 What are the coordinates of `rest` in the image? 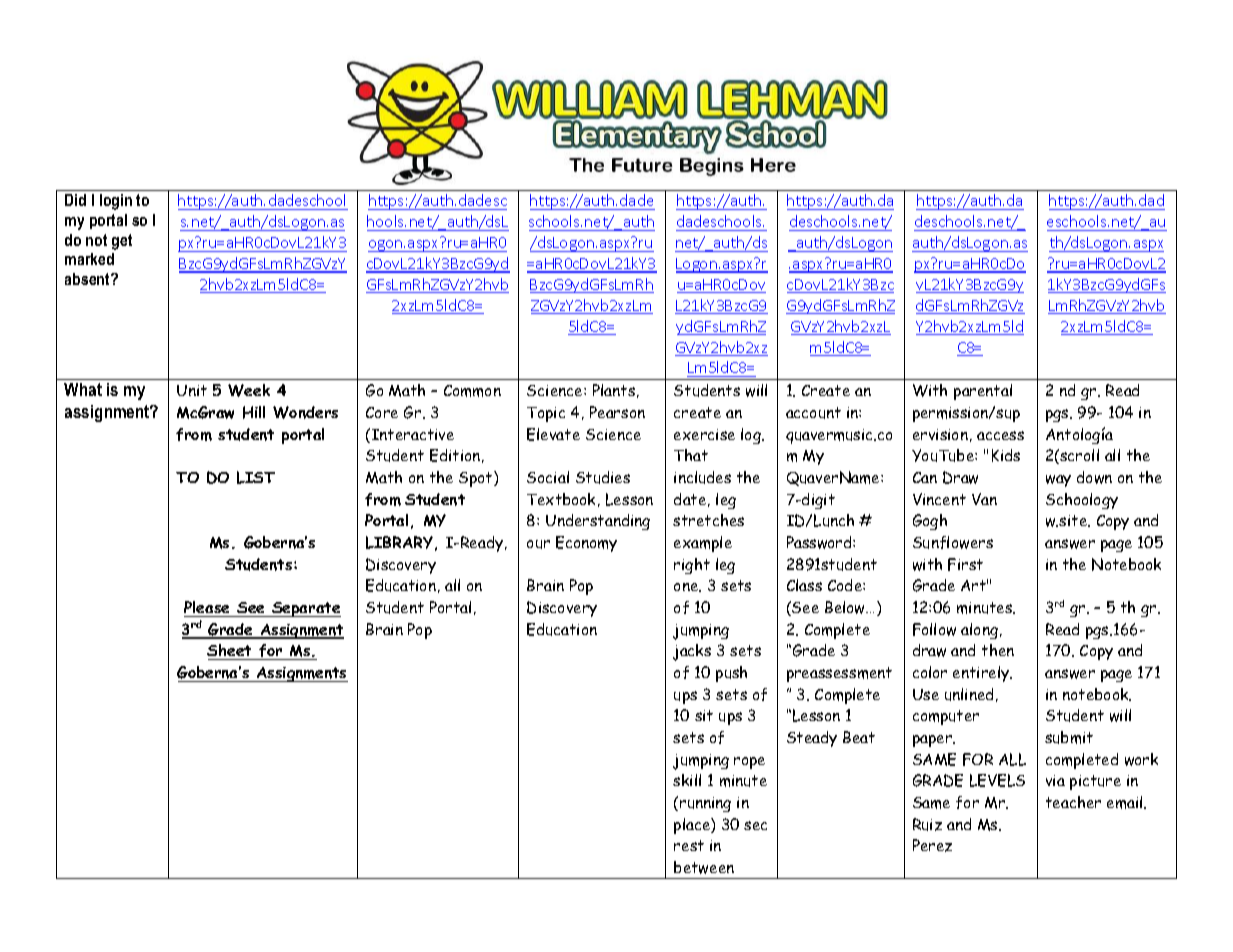 It's located at (689, 845).
